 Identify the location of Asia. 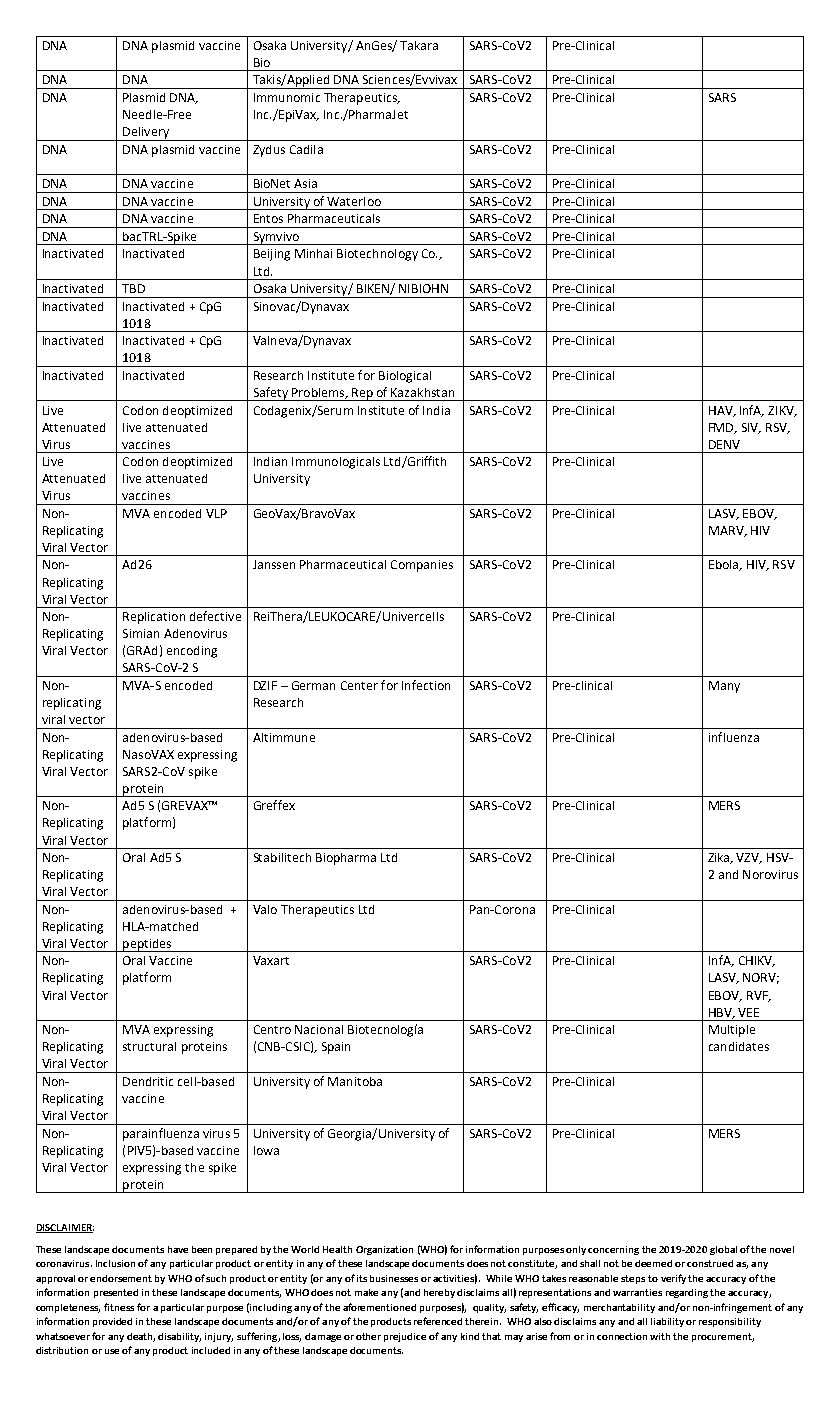
(305, 183).
